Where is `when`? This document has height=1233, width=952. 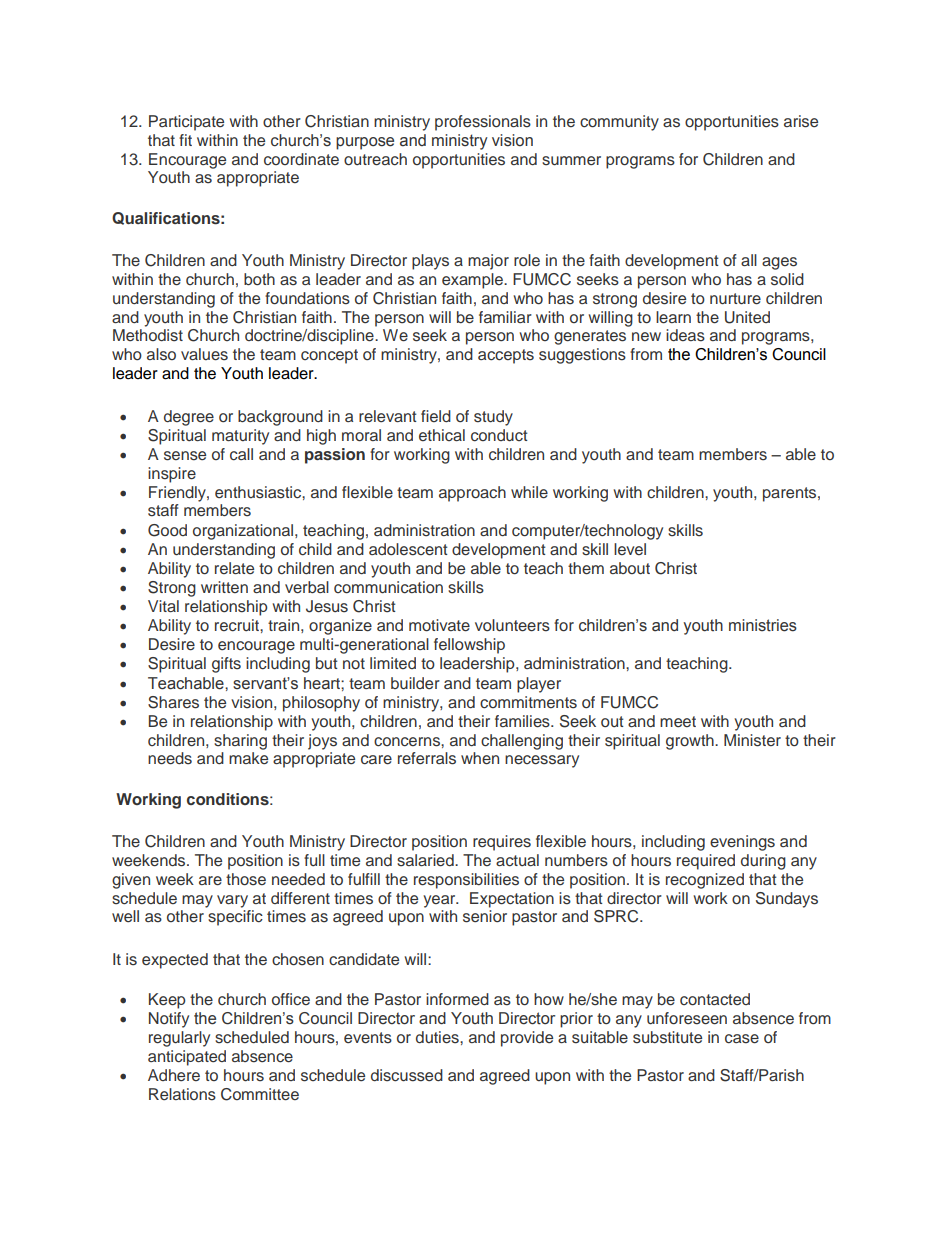
when is located at coordinates (480, 758).
